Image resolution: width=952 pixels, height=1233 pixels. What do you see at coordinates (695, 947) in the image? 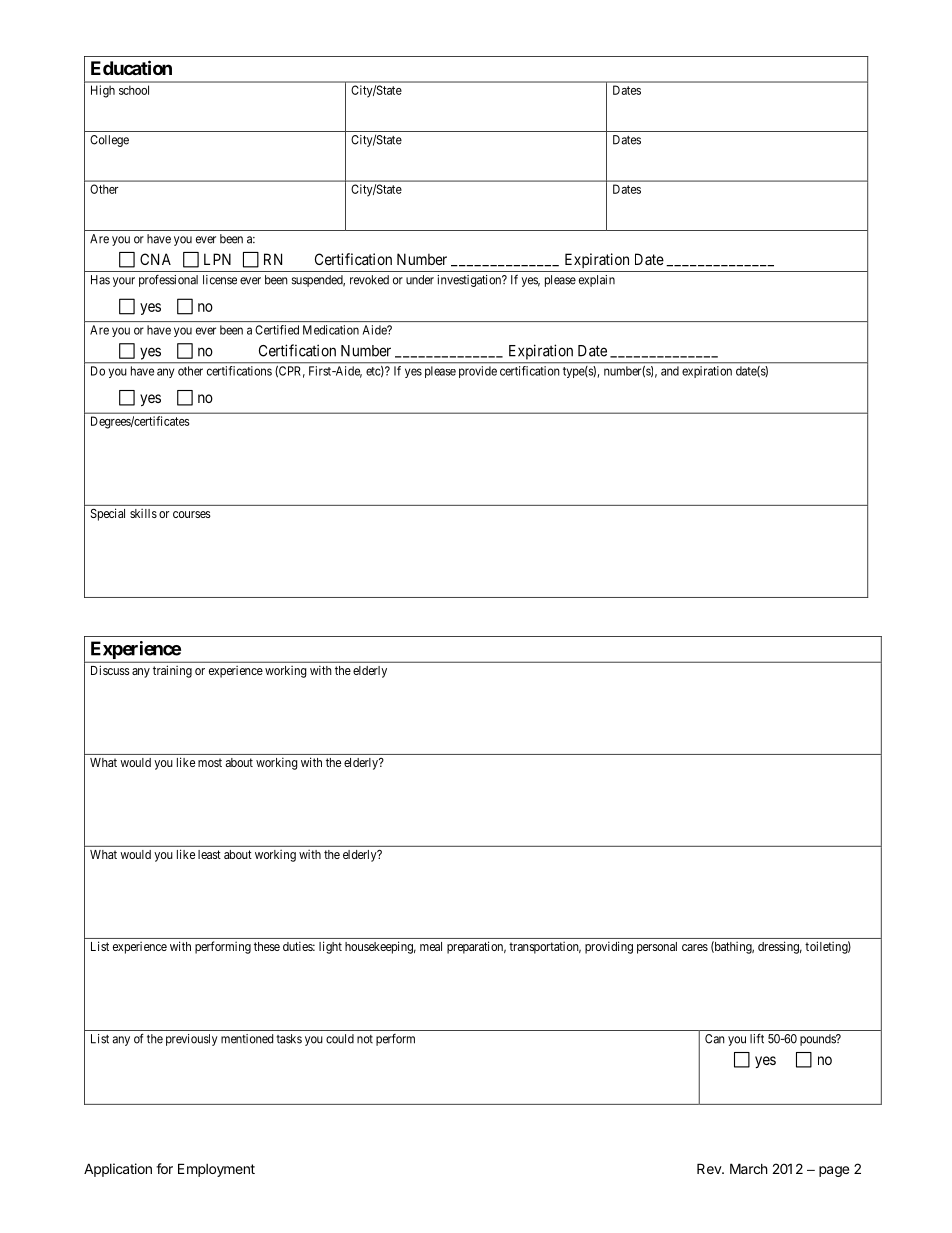
I see `cares` at bounding box center [695, 947].
